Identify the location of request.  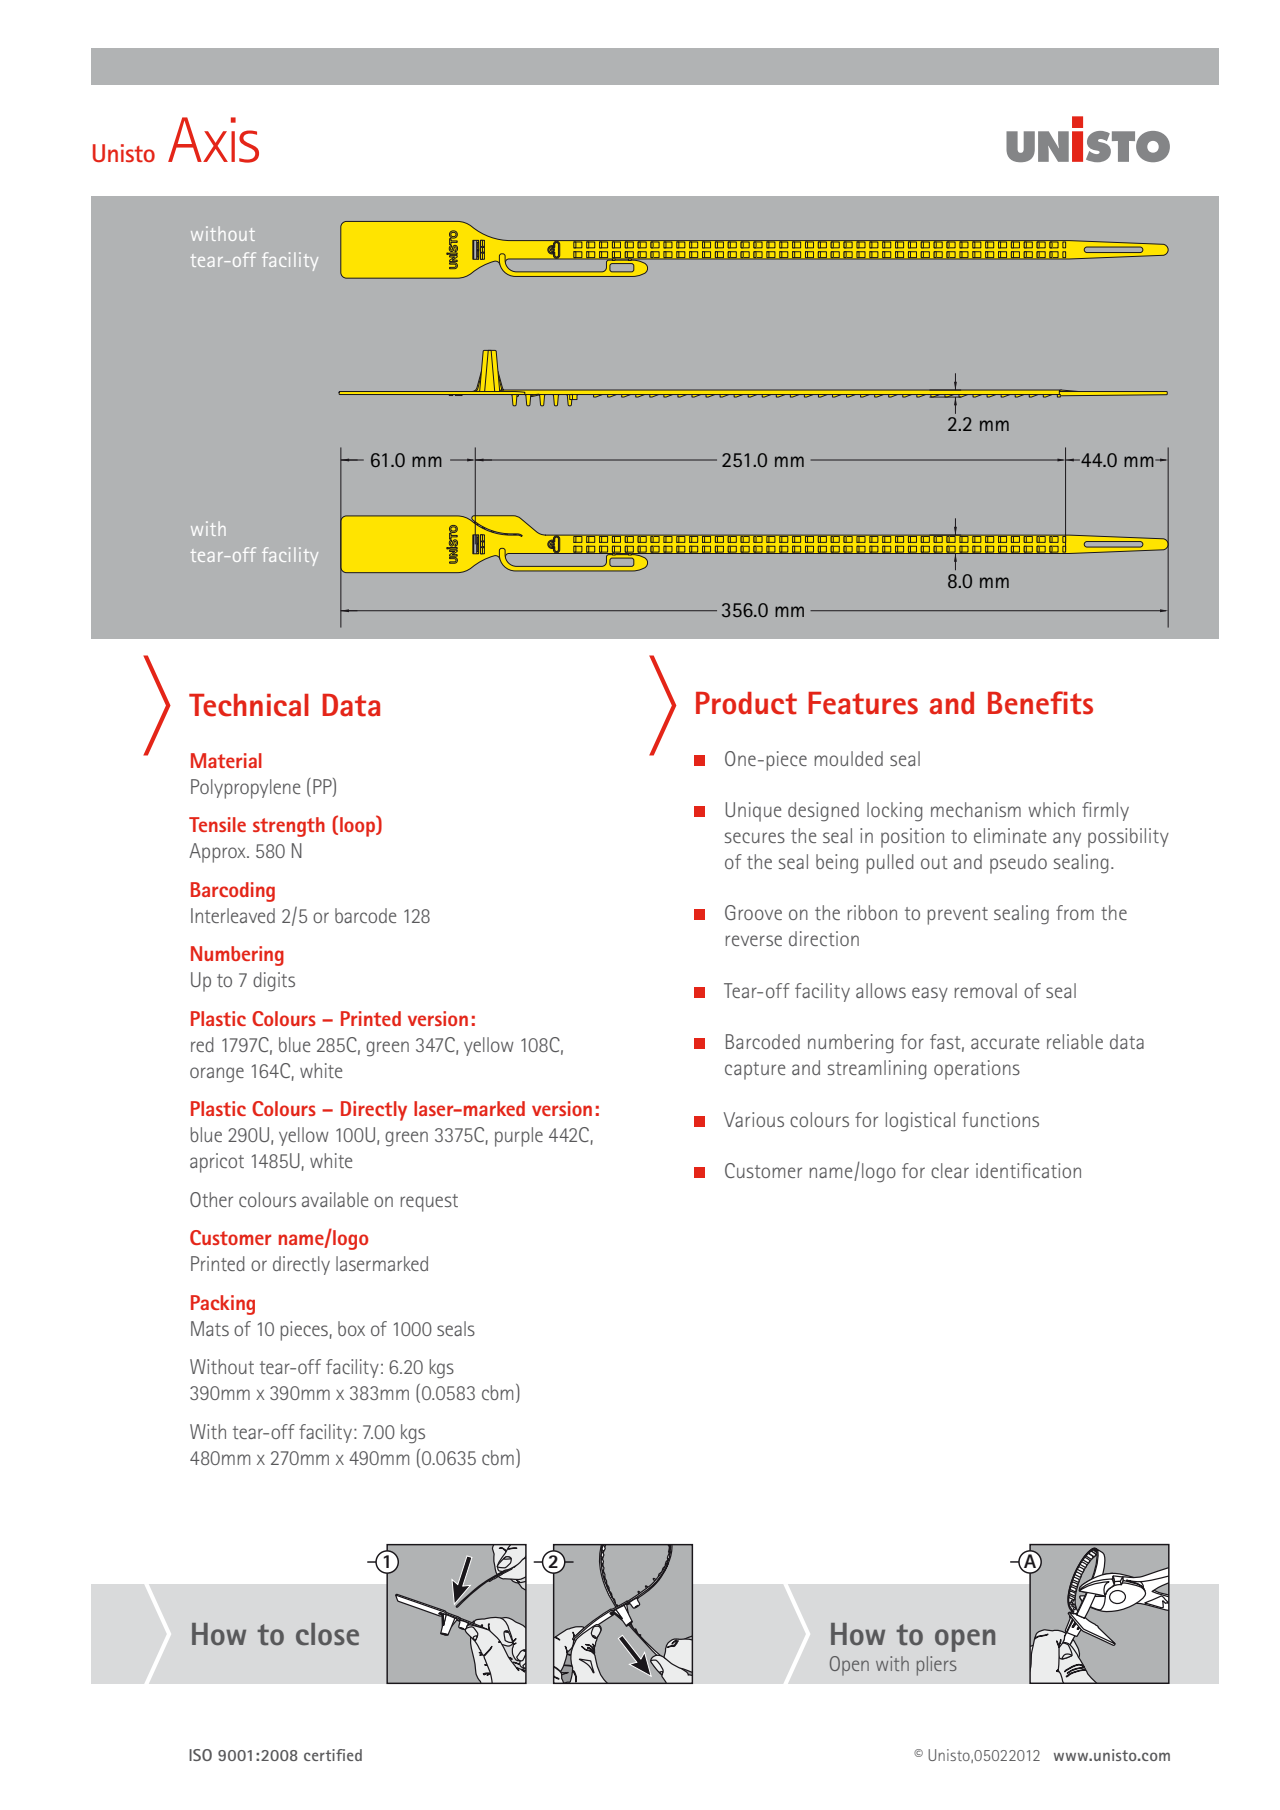
(429, 1203).
